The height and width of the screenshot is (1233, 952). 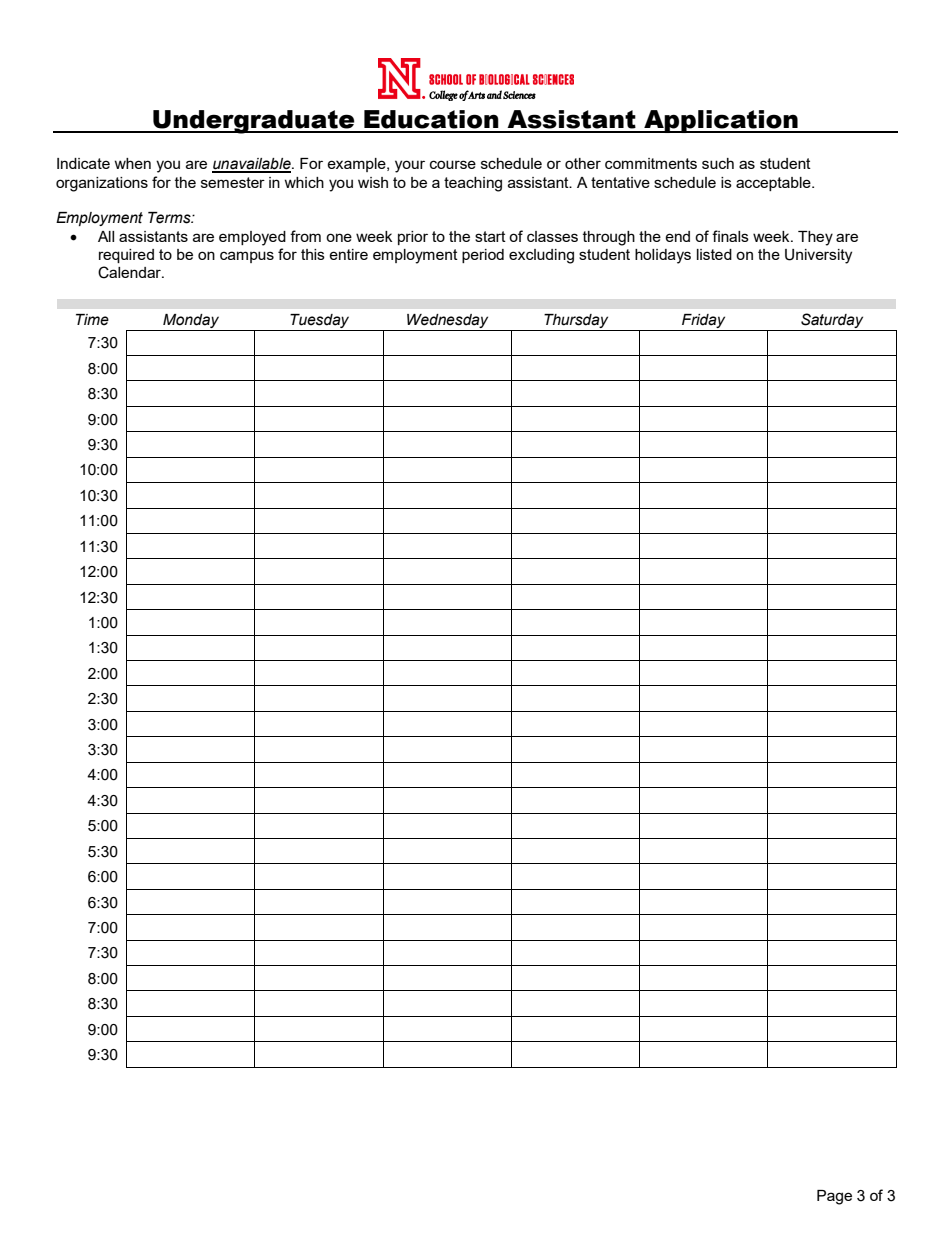 What do you see at coordinates (576, 321) in the screenshot?
I see `Thursday` at bounding box center [576, 321].
